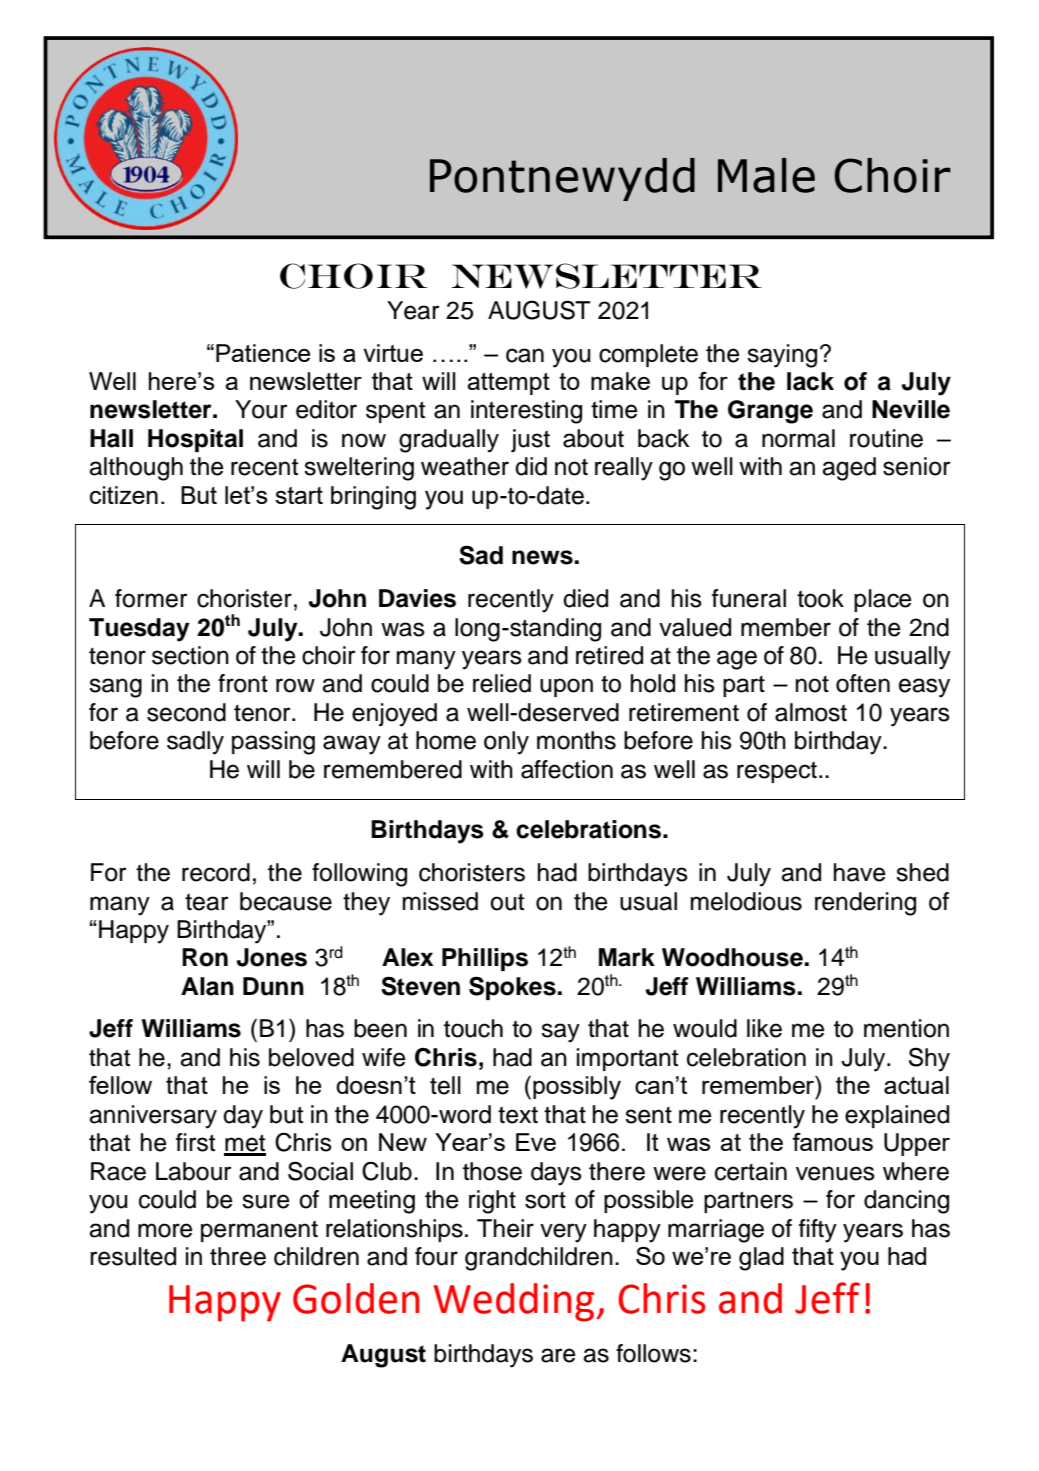  I want to click on Male, so click(766, 175).
